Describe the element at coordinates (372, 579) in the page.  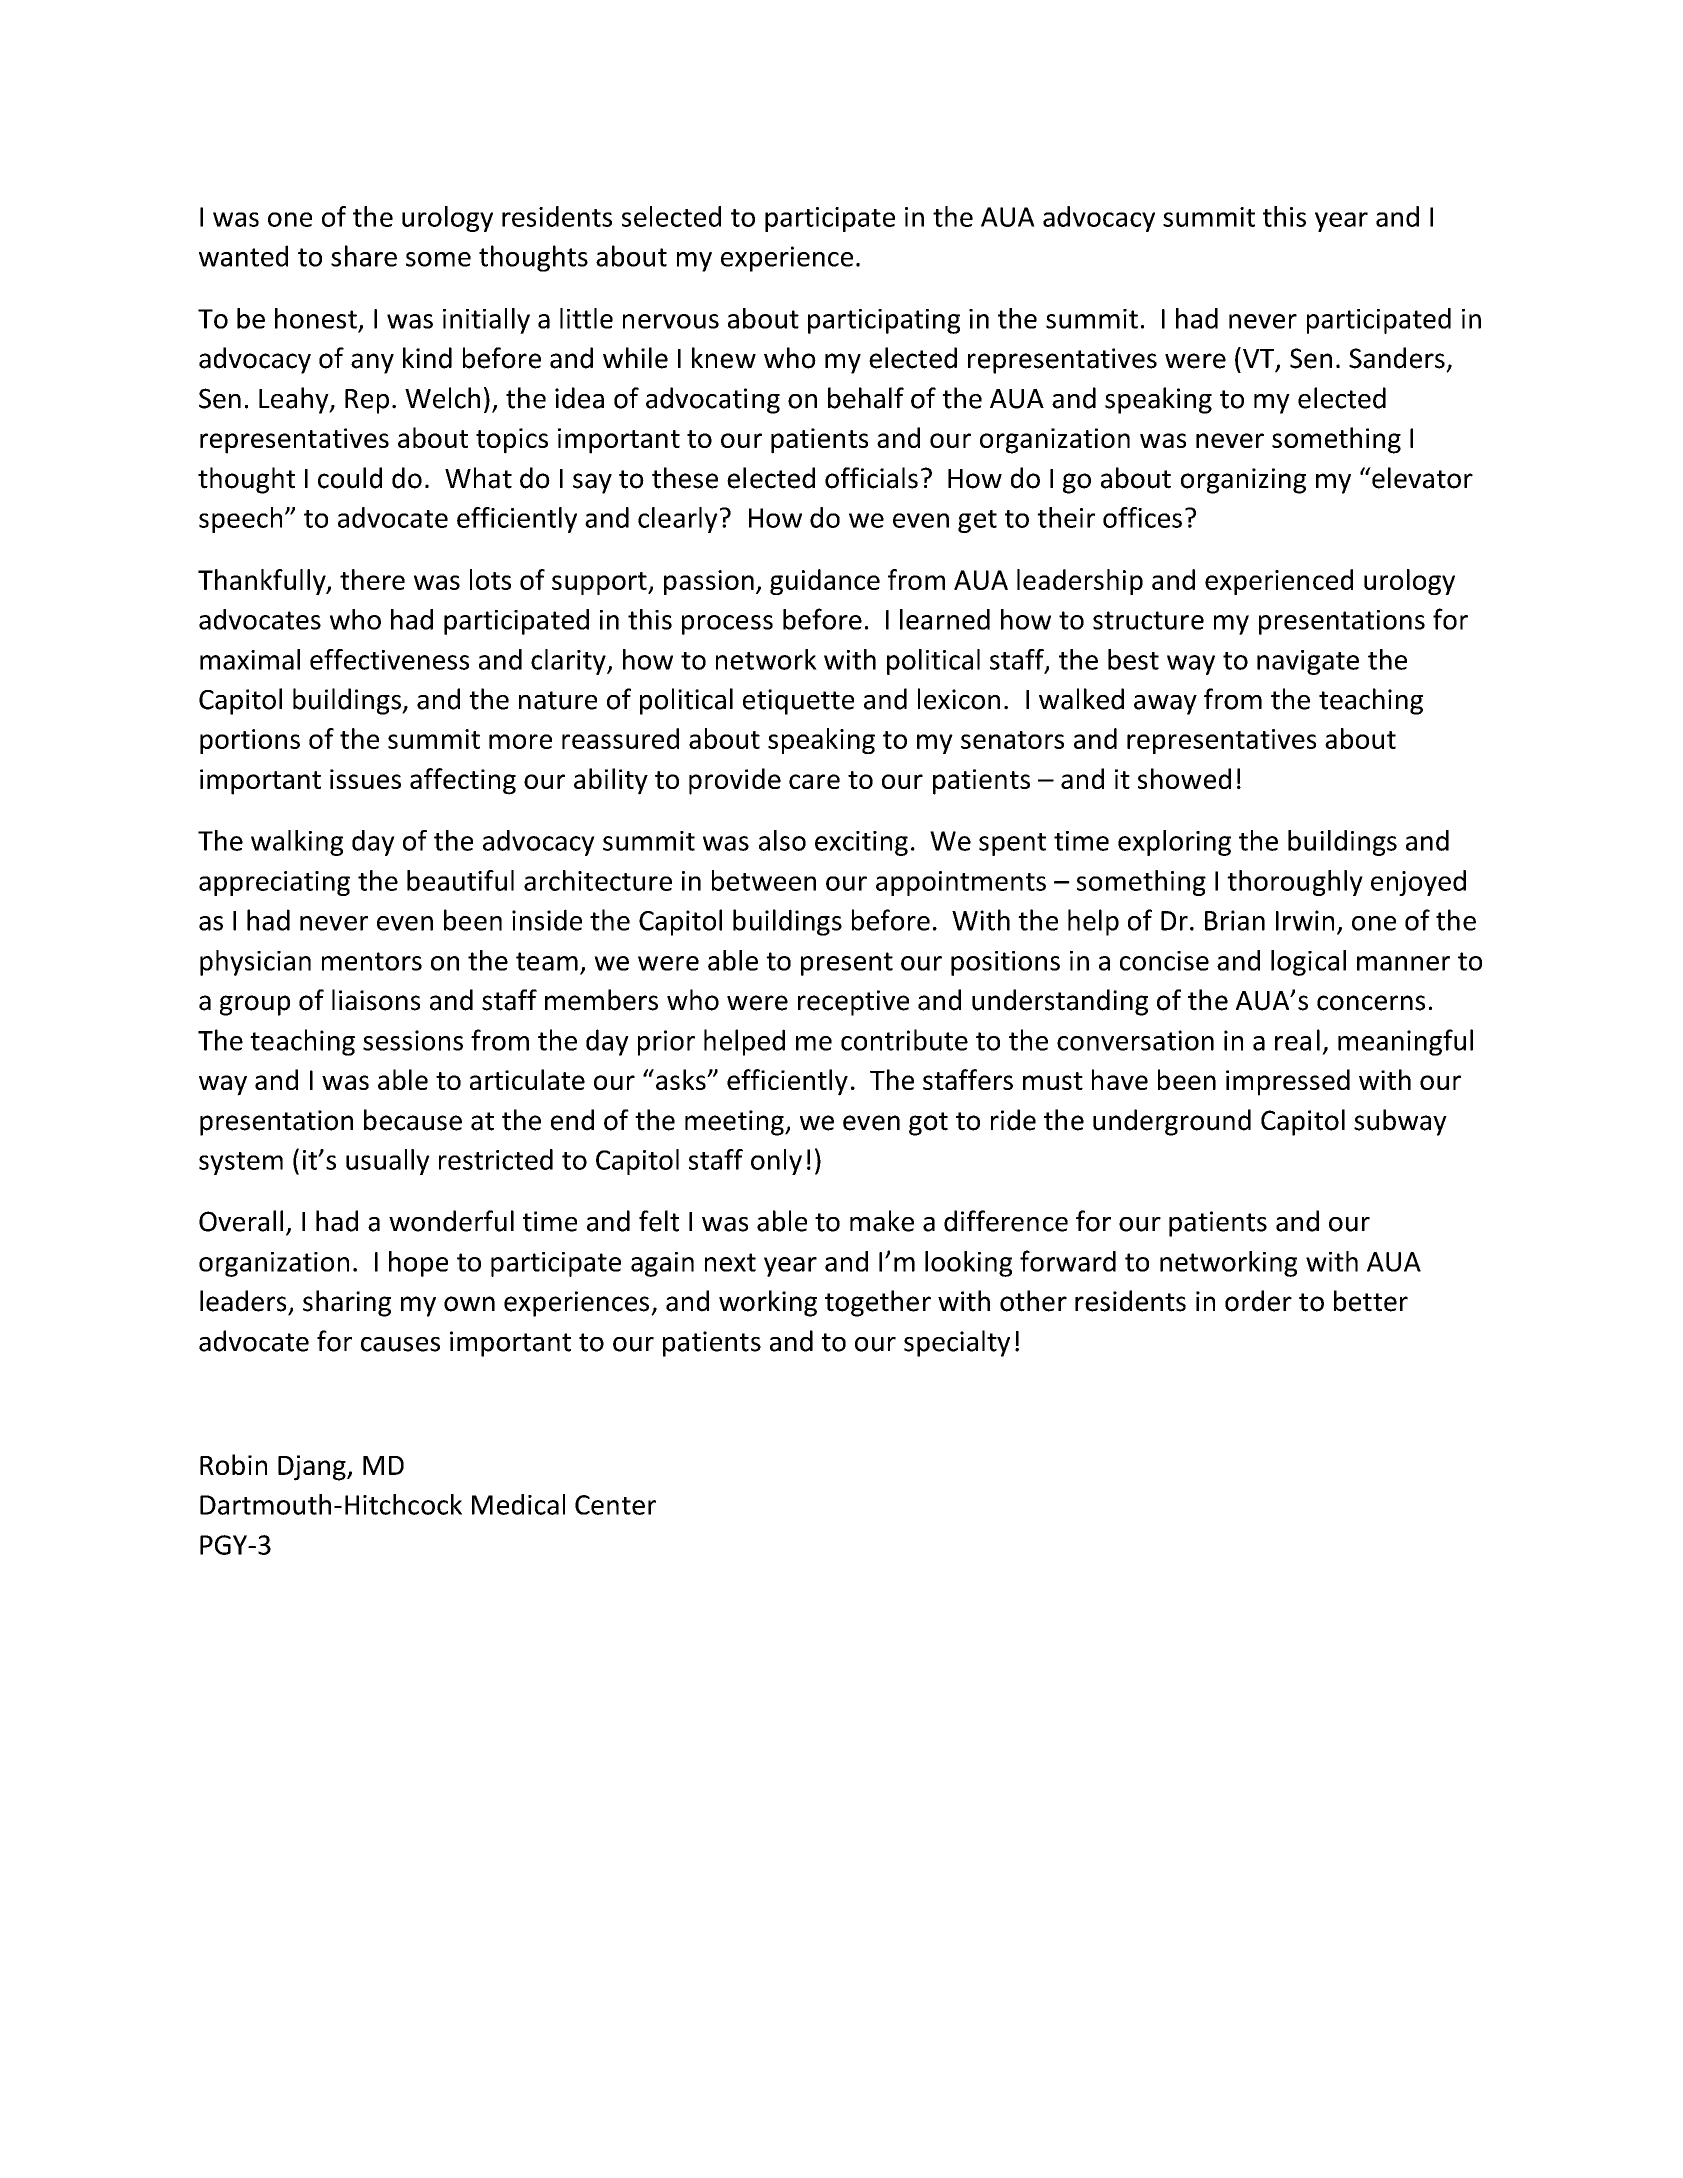
I see `there` at that location.
